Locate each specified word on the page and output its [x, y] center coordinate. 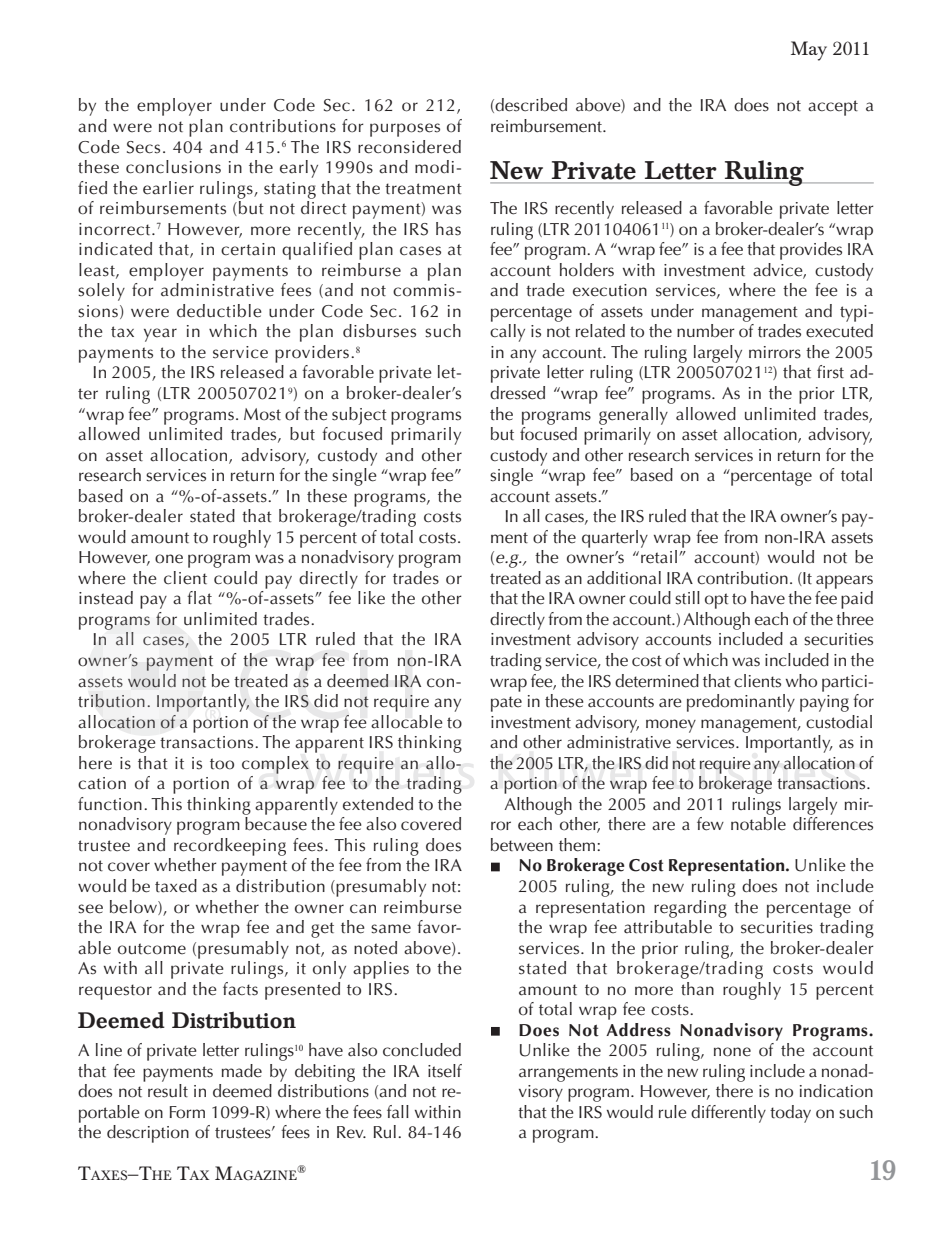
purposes [405, 130]
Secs [143, 147]
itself [445, 1071]
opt [717, 601]
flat [199, 598]
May [809, 51]
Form [187, 1112]
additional [624, 578]
